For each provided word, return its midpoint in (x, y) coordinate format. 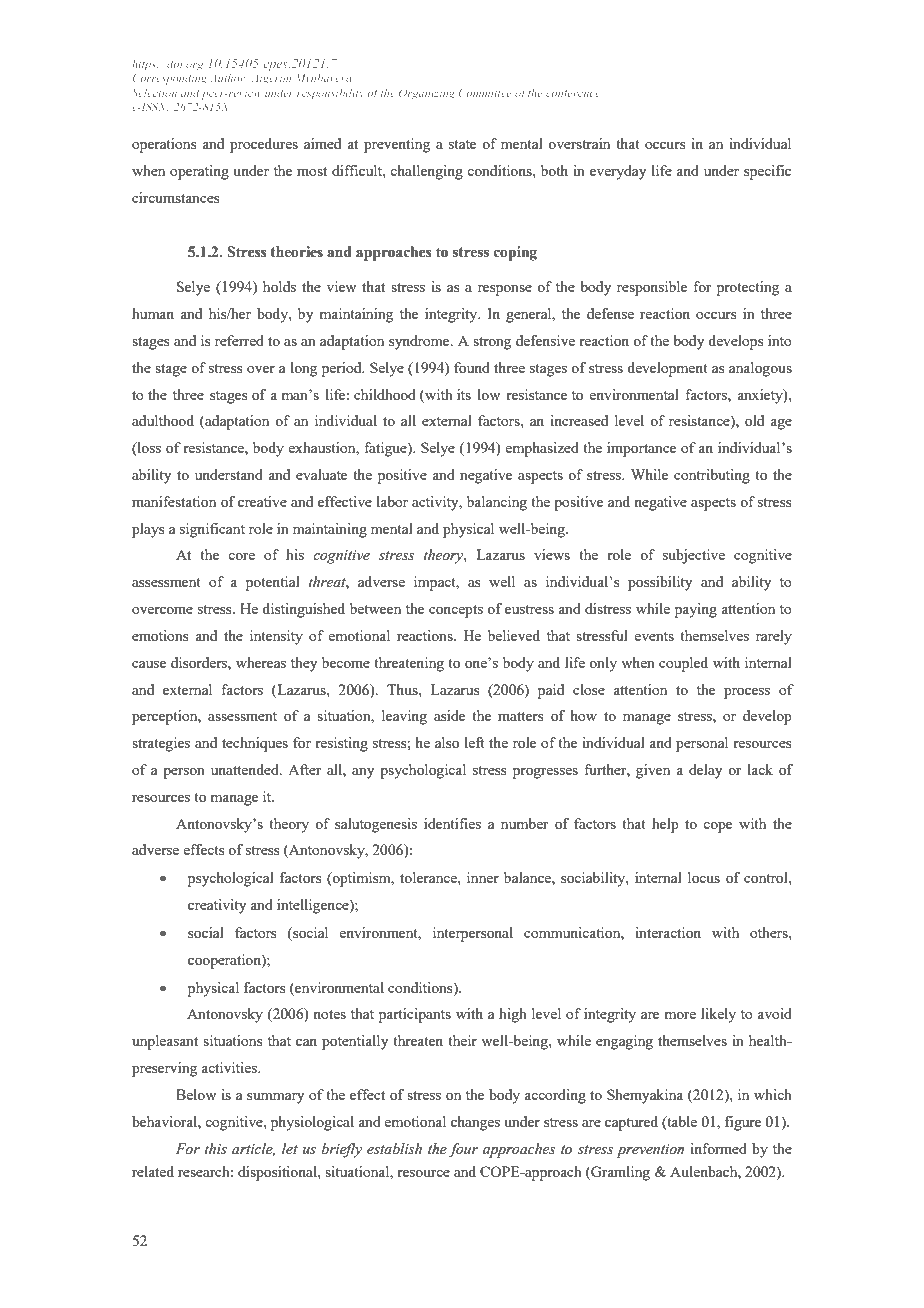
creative (262, 501)
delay (705, 771)
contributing (712, 476)
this (216, 1149)
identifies (452, 823)
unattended (246, 769)
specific (767, 172)
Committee (485, 92)
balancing (497, 503)
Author (229, 77)
